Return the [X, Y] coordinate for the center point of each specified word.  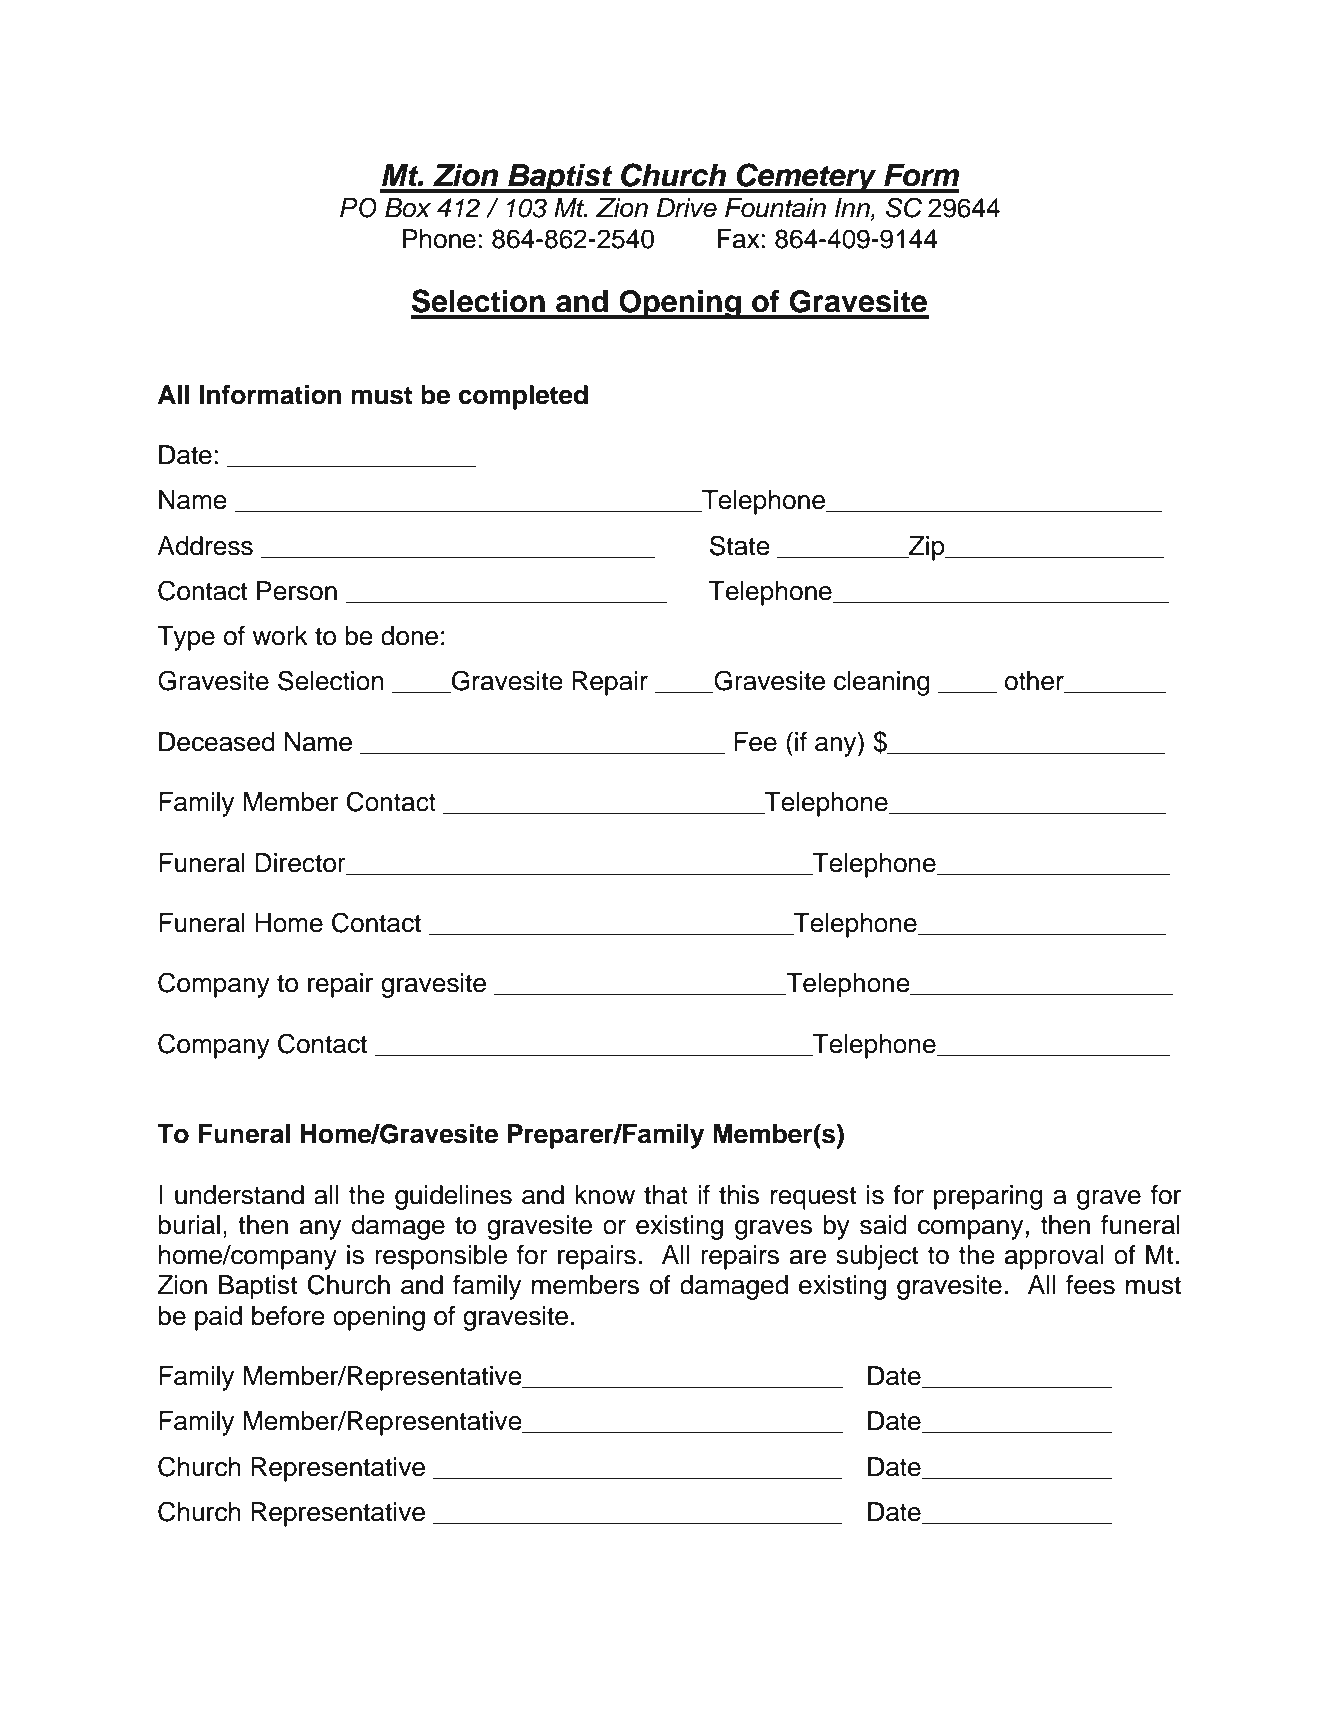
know [605, 1195]
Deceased [217, 742]
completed [523, 397]
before [288, 1316]
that [666, 1195]
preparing [988, 1197]
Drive [686, 208]
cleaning [882, 683]
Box [408, 208]
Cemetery [807, 178]
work [280, 636]
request [814, 1198]
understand [239, 1195]
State [740, 545]
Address [205, 546]
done [409, 636]
